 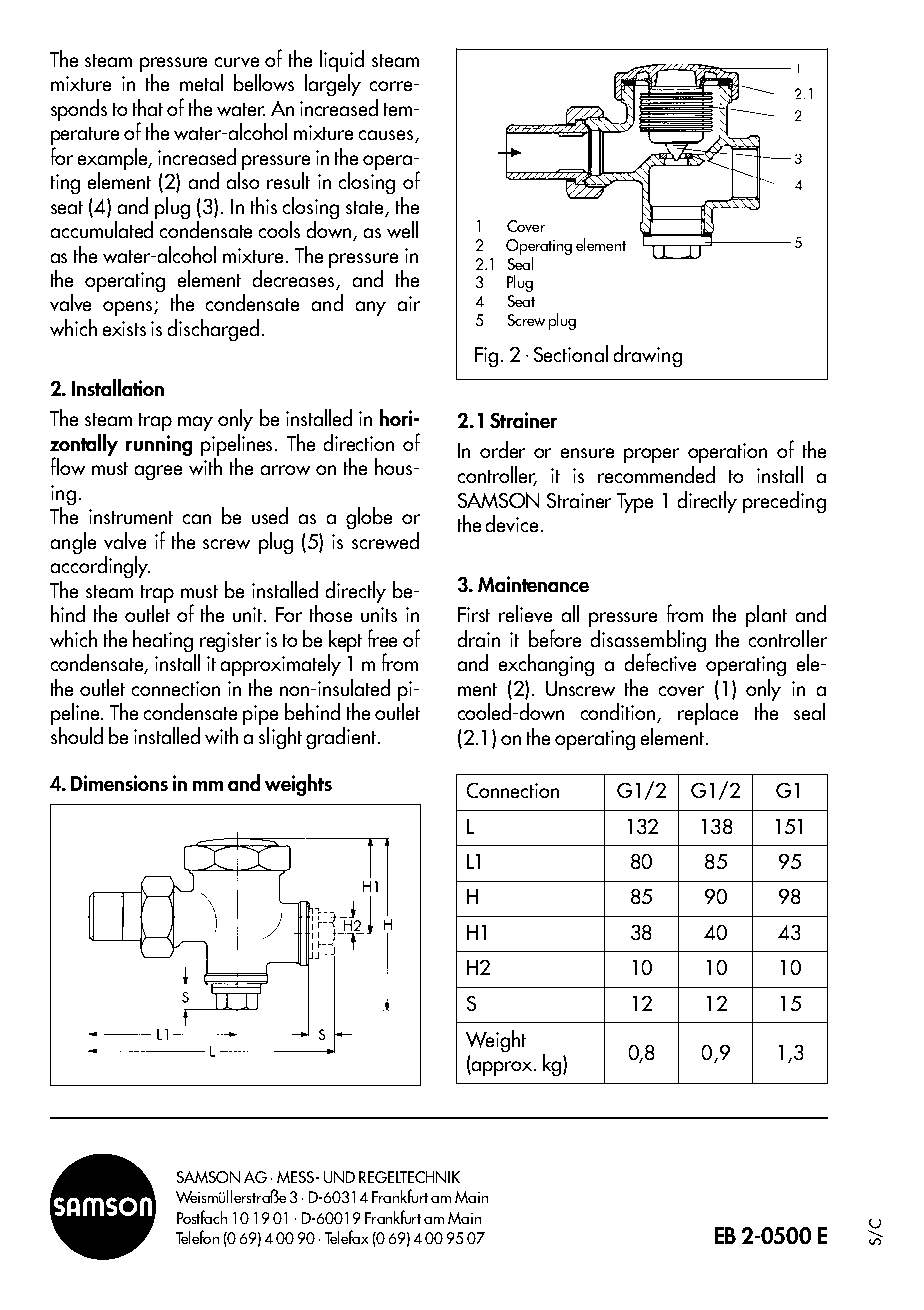 What do you see at coordinates (656, 474) in the screenshot?
I see `recommended` at bounding box center [656, 474].
